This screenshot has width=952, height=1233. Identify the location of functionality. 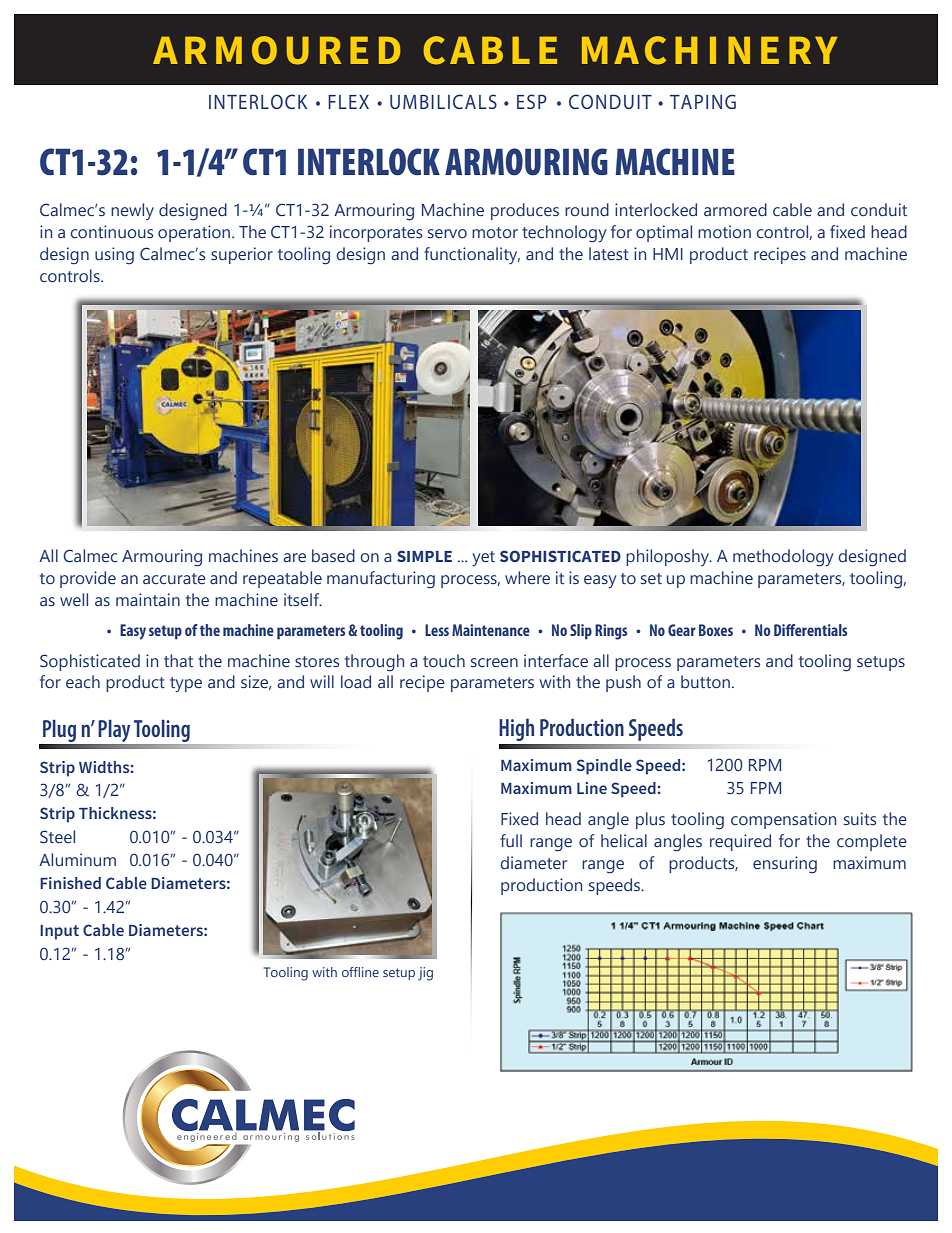
(472, 255).
